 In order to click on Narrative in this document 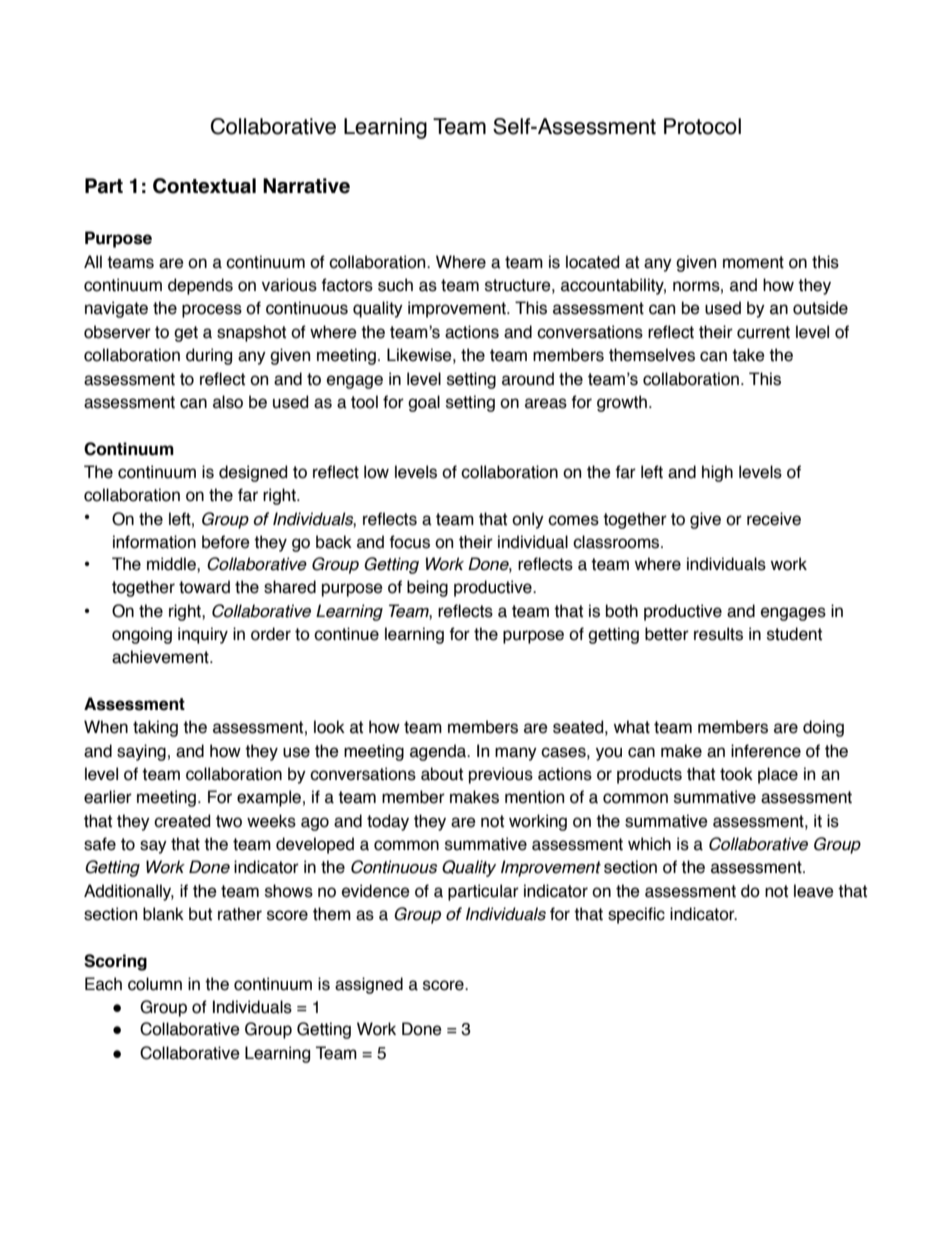, I will do `click(306, 186)`.
